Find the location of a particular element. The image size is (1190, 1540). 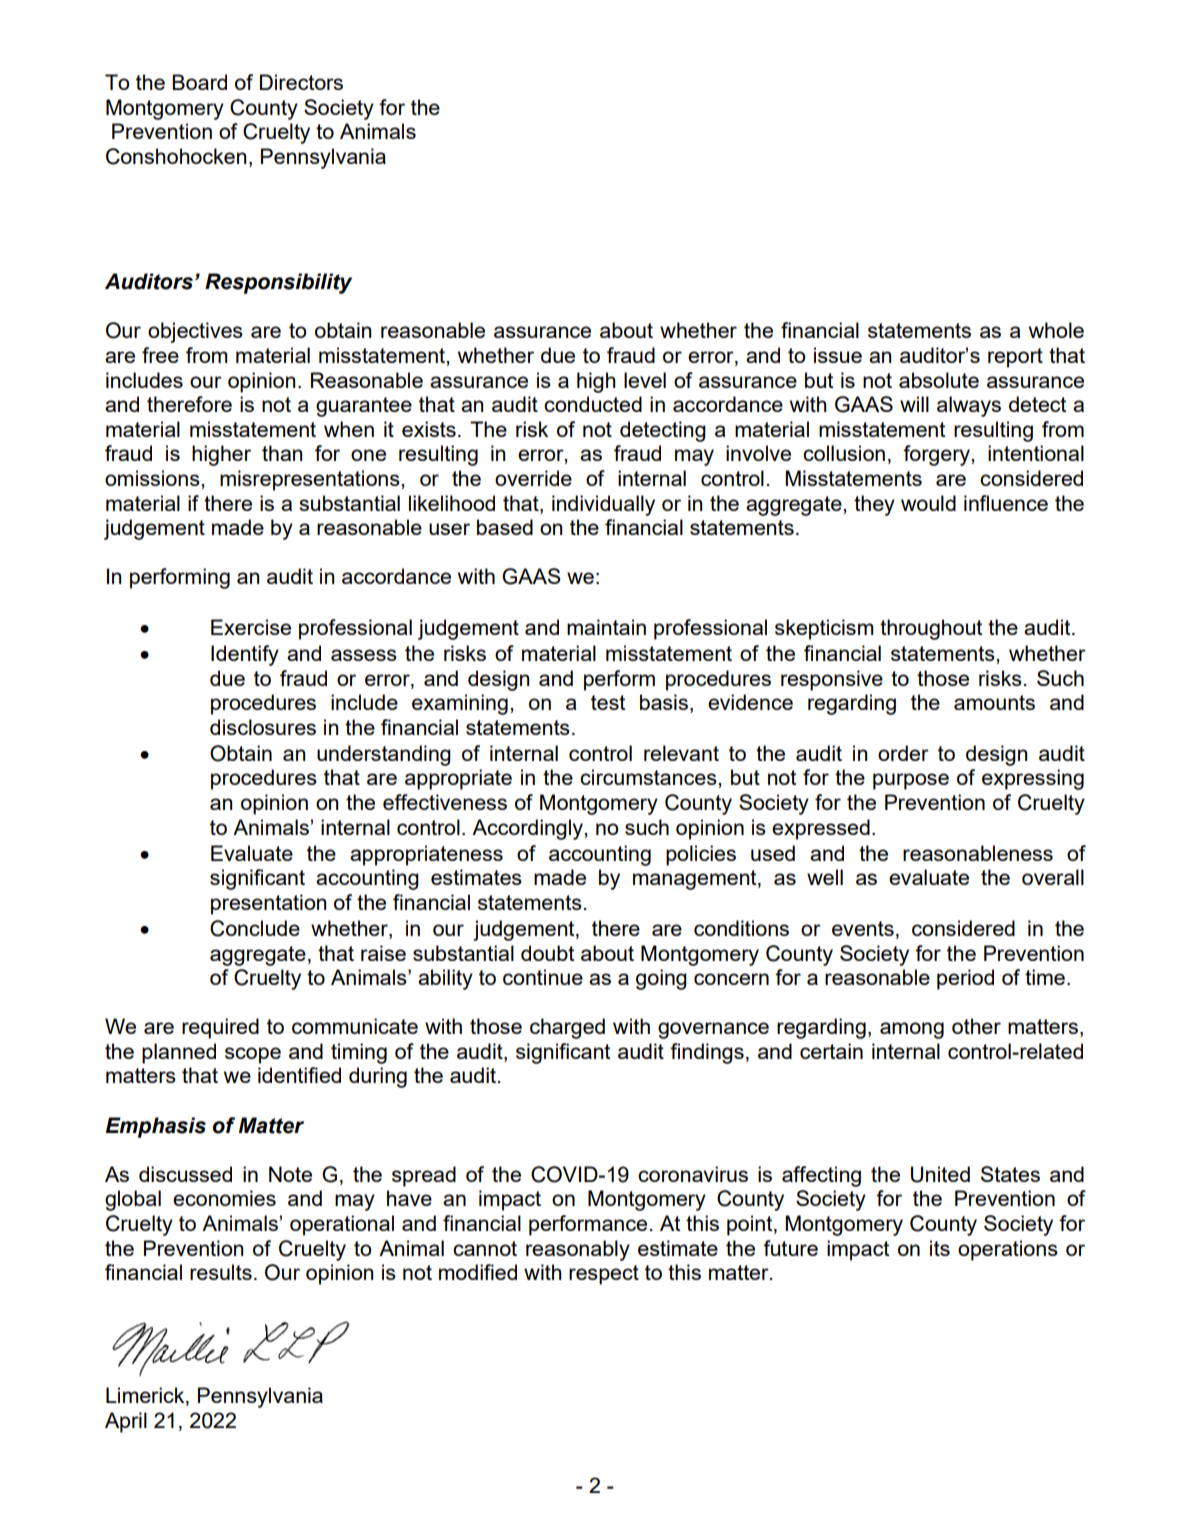

disclosures is located at coordinates (263, 727).
